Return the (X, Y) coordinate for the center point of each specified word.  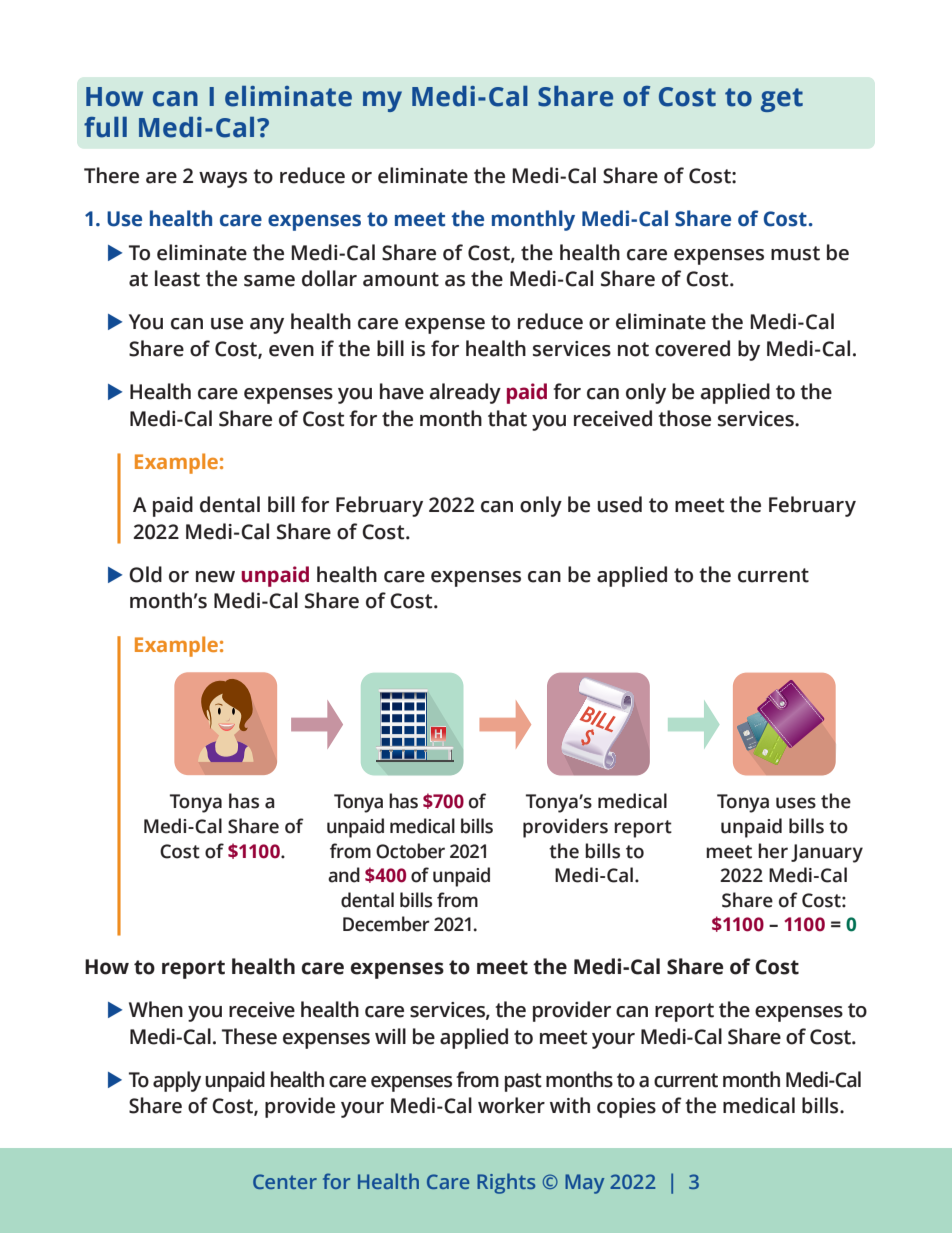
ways (223, 180)
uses (796, 803)
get (782, 100)
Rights (506, 1183)
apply (177, 1081)
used (619, 504)
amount (401, 279)
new (215, 577)
